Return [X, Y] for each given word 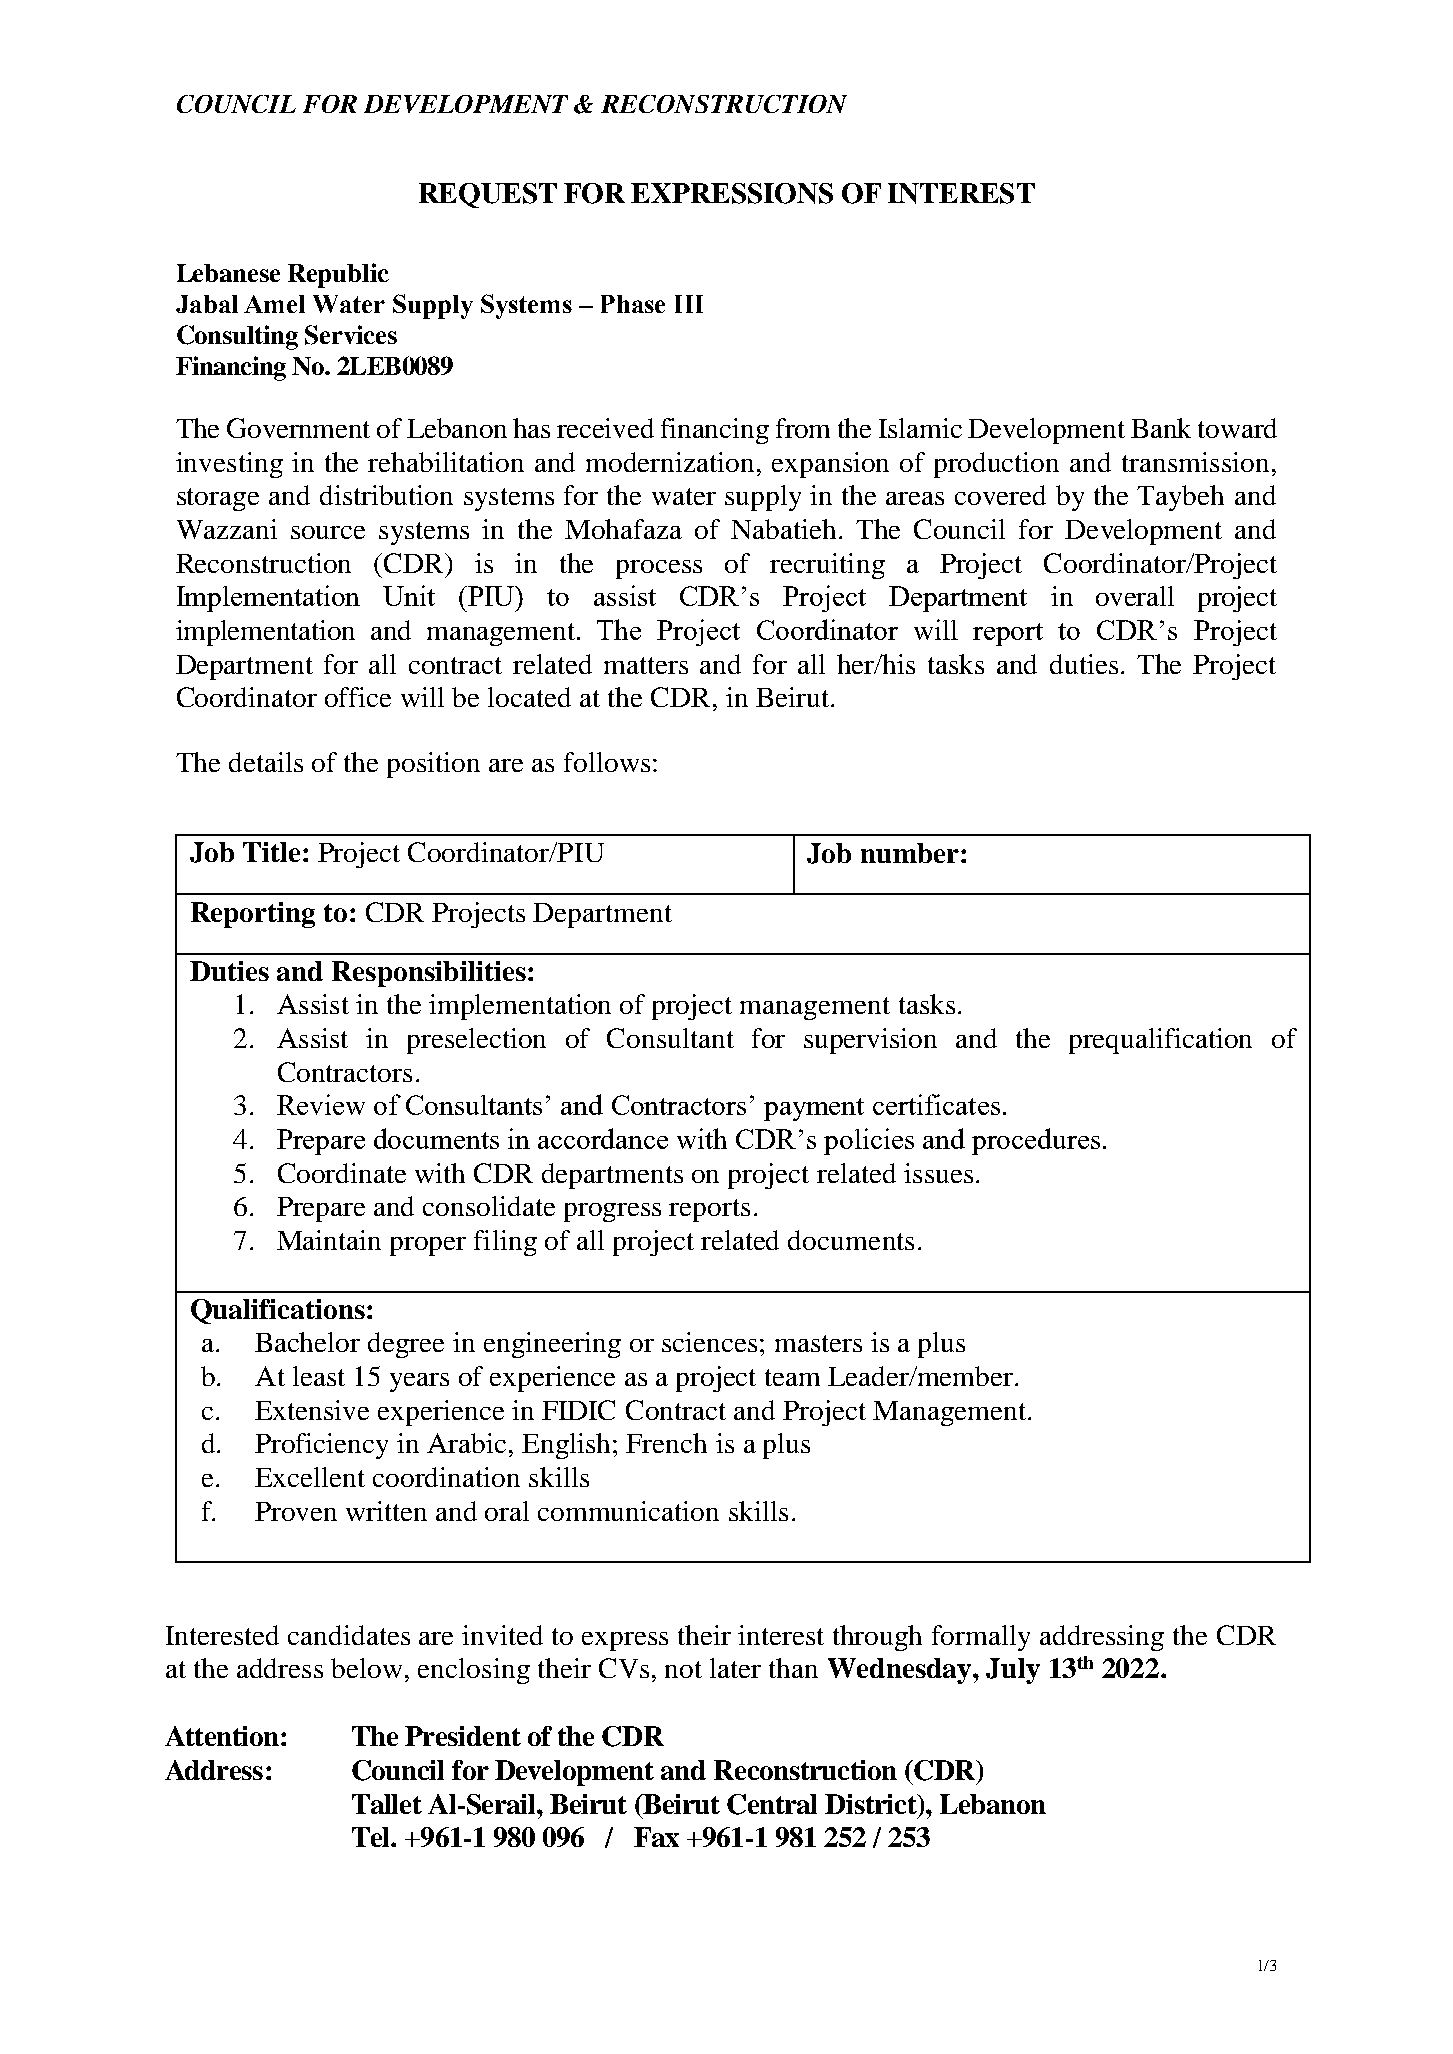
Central [772, 1804]
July [1013, 1671]
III [689, 304]
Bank [1161, 428]
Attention [222, 1736]
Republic [338, 275]
